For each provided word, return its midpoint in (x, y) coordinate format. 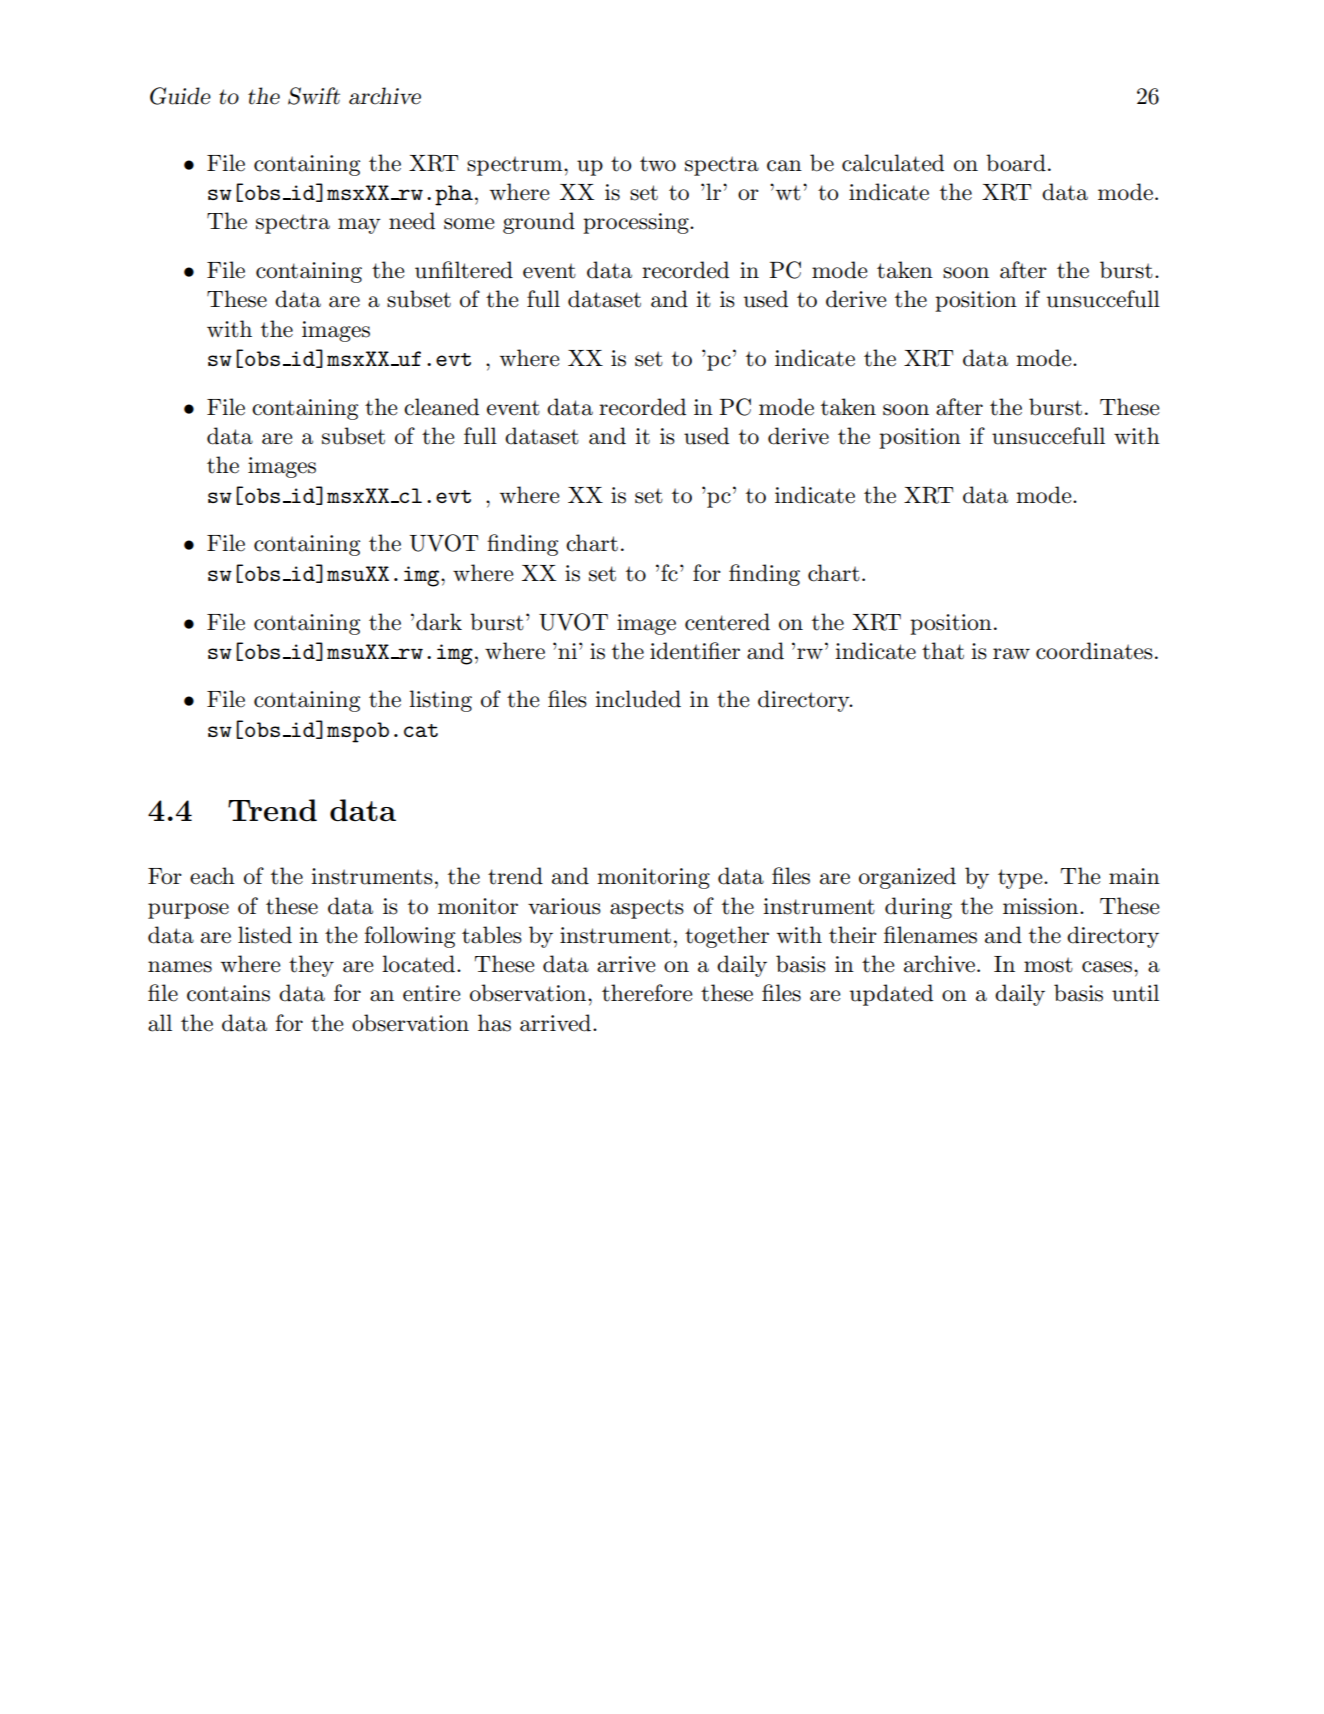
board (1016, 163)
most (1048, 965)
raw (1011, 654)
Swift (314, 96)
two (658, 164)
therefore (647, 993)
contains (228, 993)
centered (727, 622)
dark (439, 622)
